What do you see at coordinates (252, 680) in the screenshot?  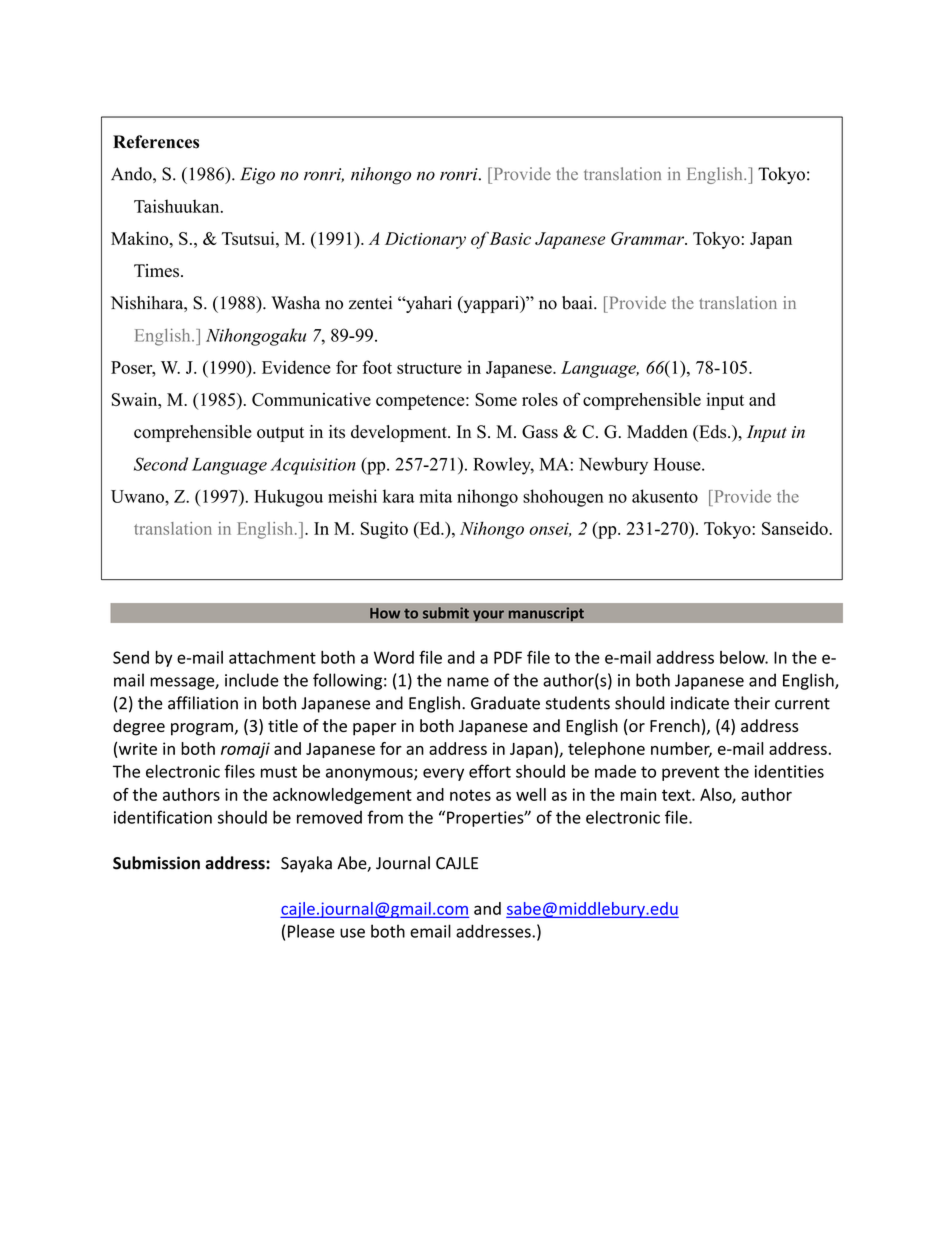 I see `include` at bounding box center [252, 680].
